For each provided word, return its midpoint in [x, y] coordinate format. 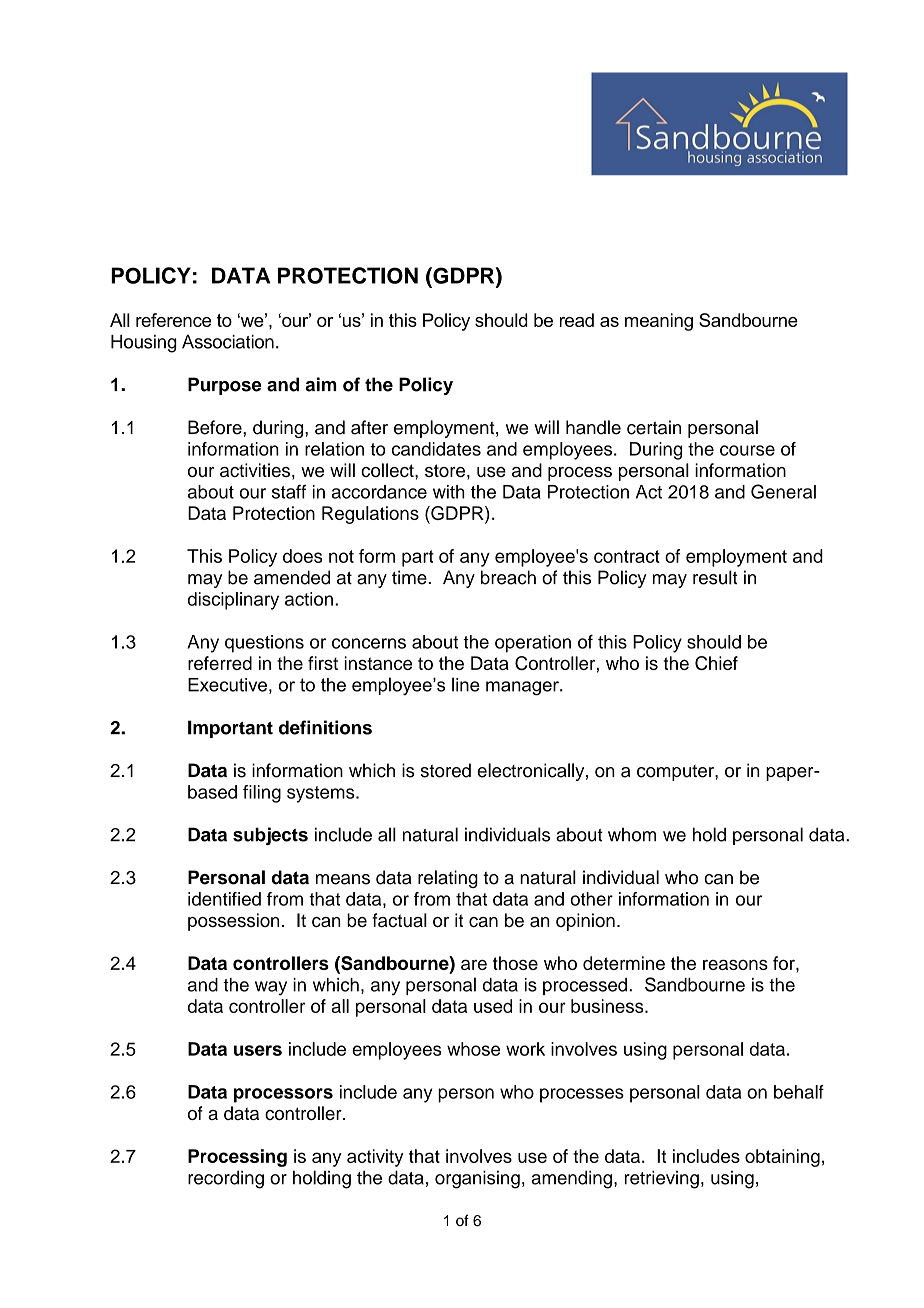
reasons [735, 964]
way [271, 988]
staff [289, 492]
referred [220, 663]
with [449, 492]
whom [632, 835]
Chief [716, 663]
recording [226, 1179]
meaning [659, 322]
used [493, 1006]
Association [228, 342]
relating [448, 879]
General [783, 491]
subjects [270, 836]
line [466, 684]
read [577, 320]
